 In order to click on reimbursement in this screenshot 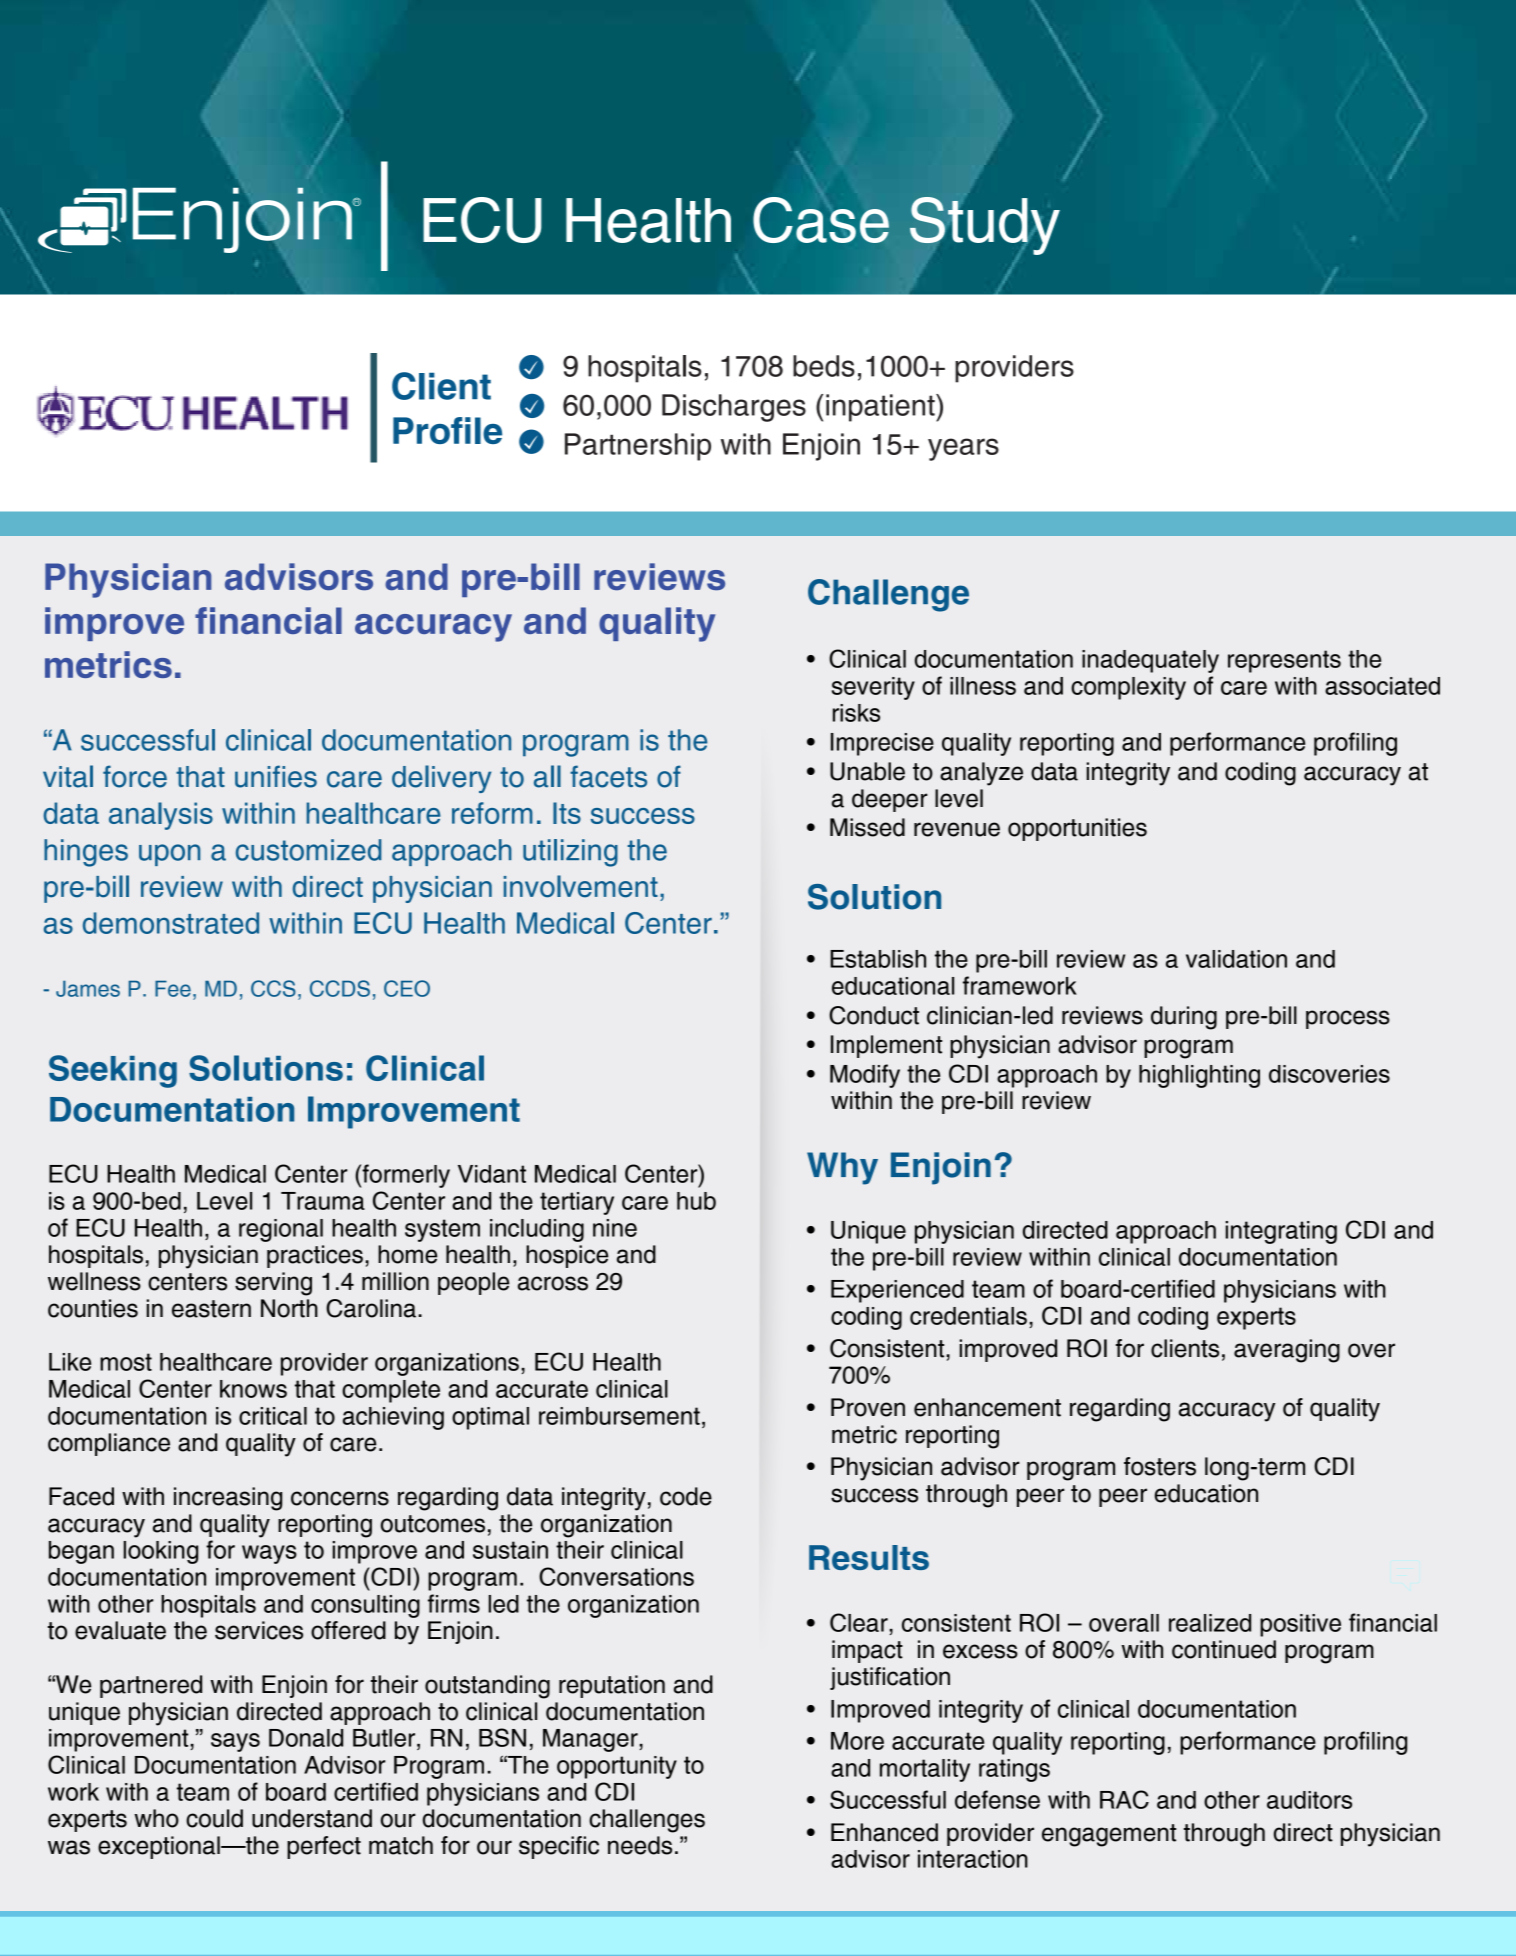, I will do `click(619, 1416)`.
